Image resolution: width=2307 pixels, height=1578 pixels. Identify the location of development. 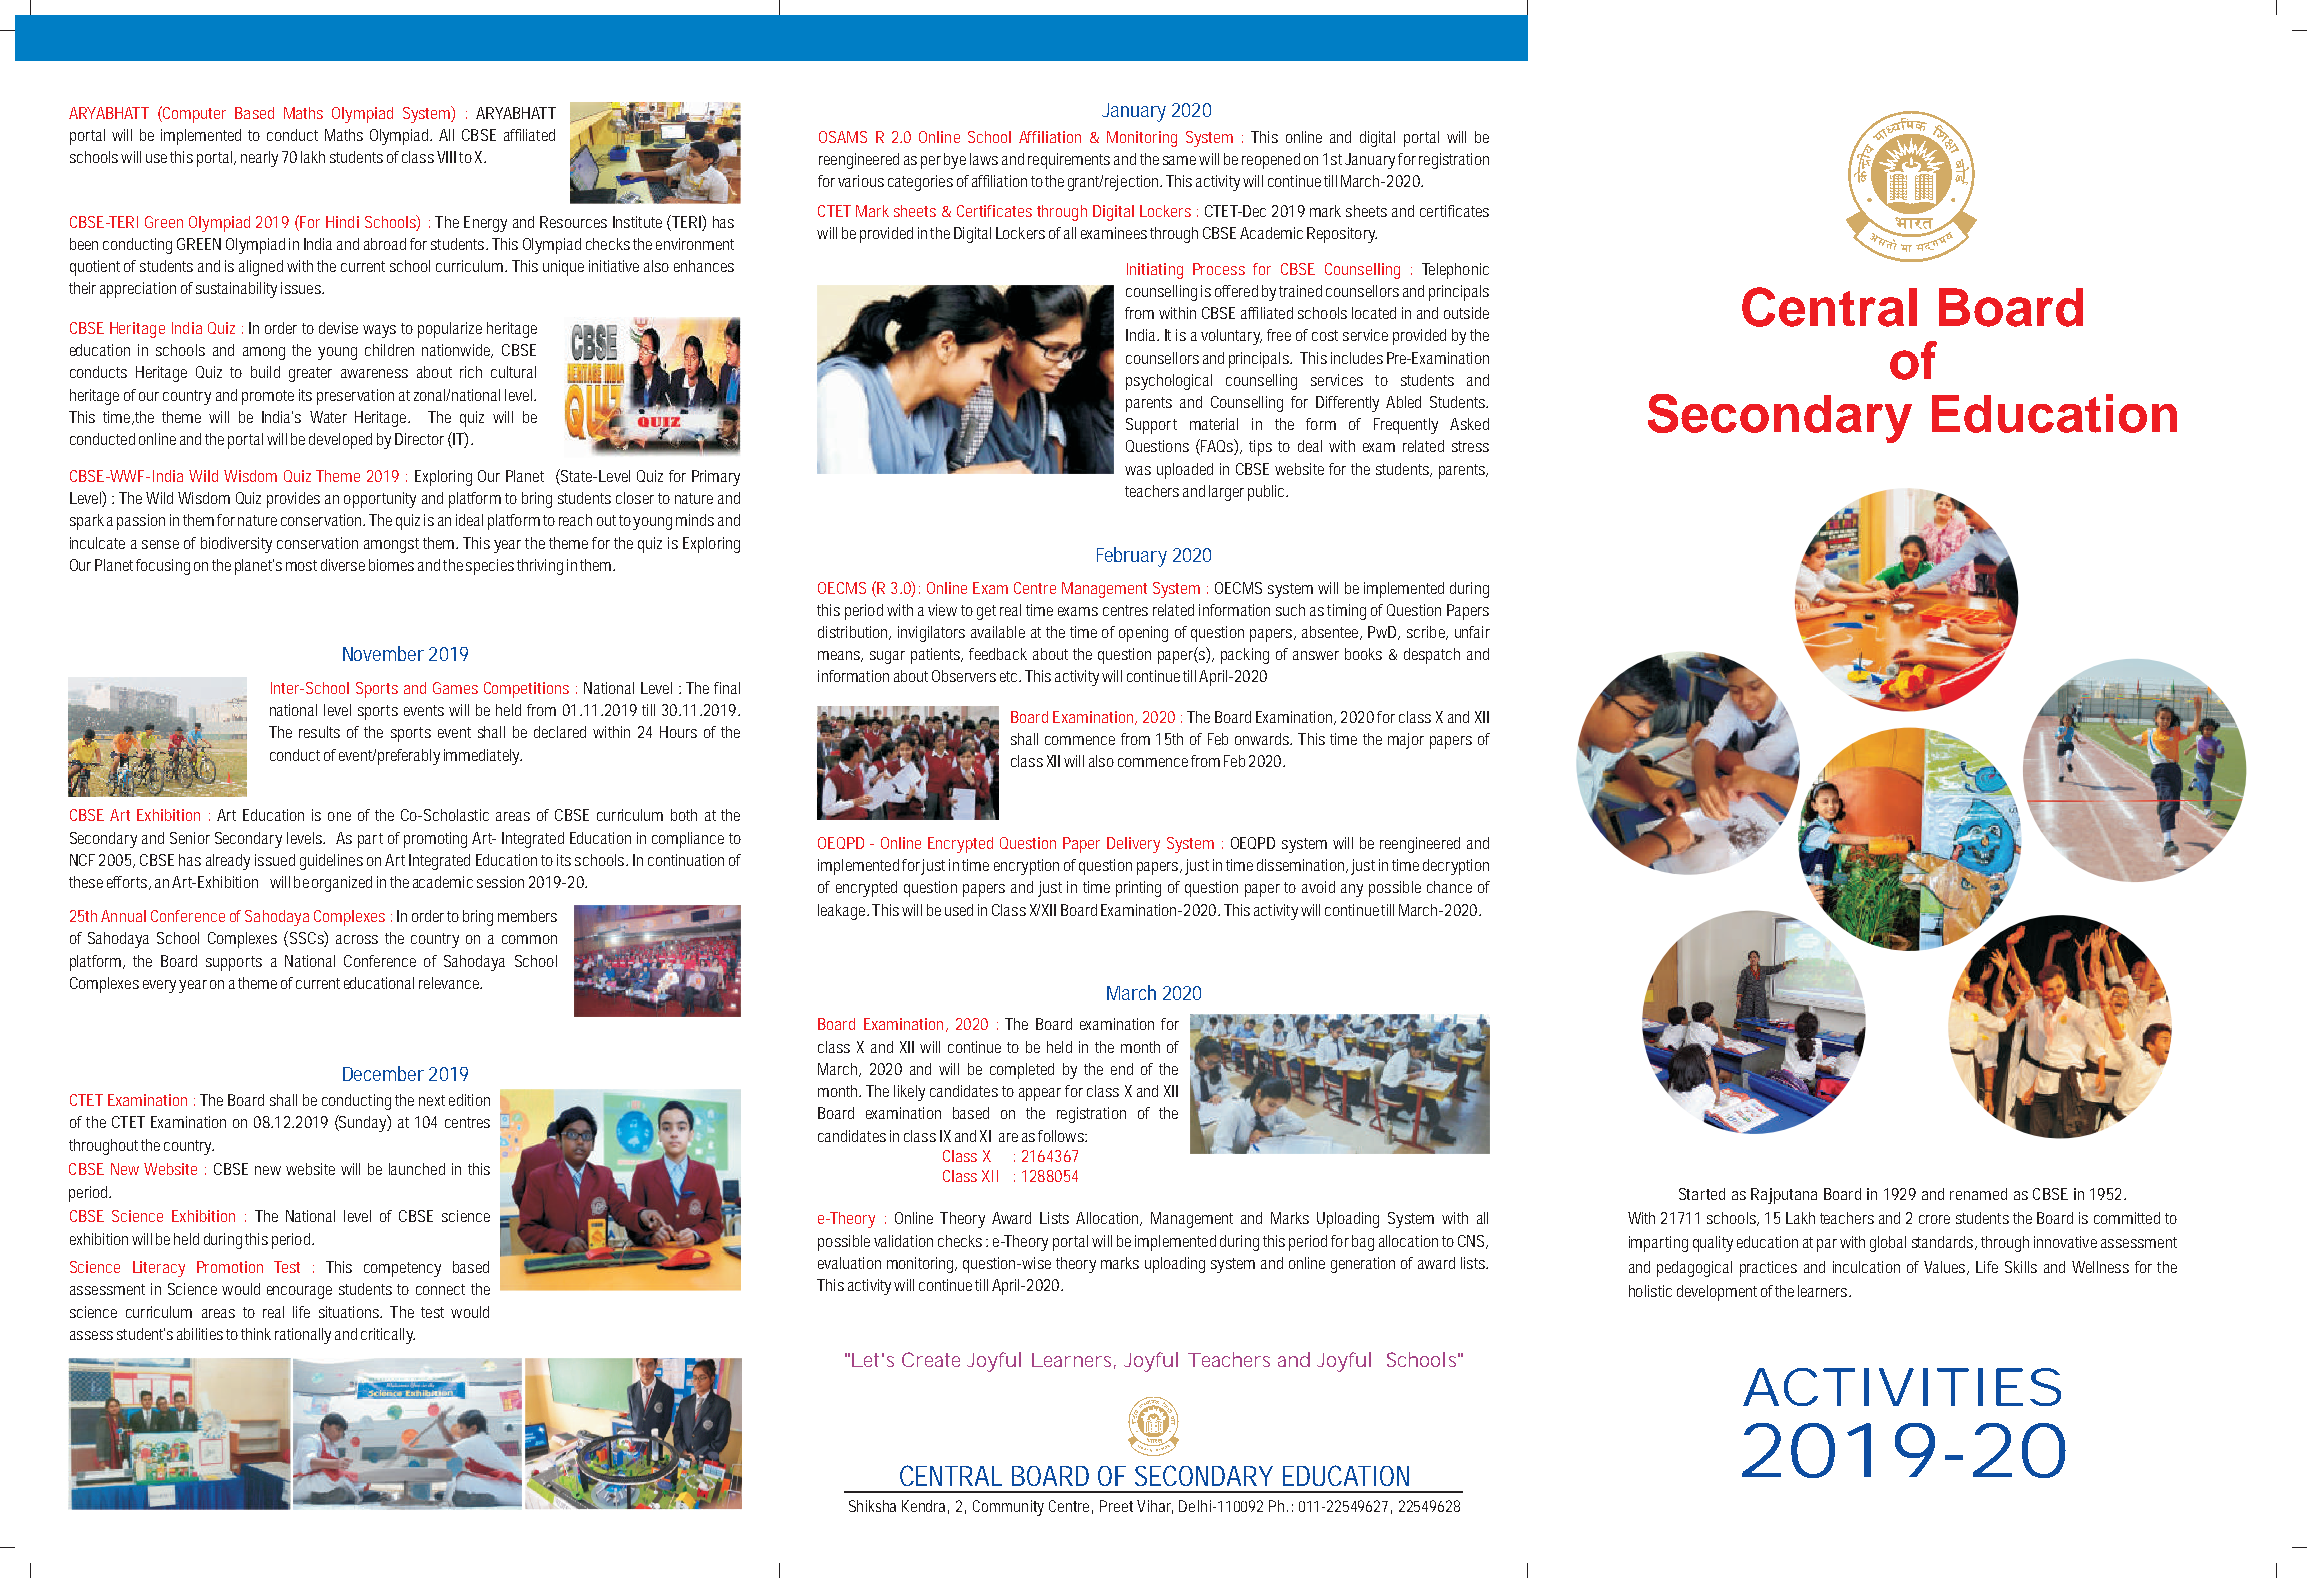
(1717, 1293).
